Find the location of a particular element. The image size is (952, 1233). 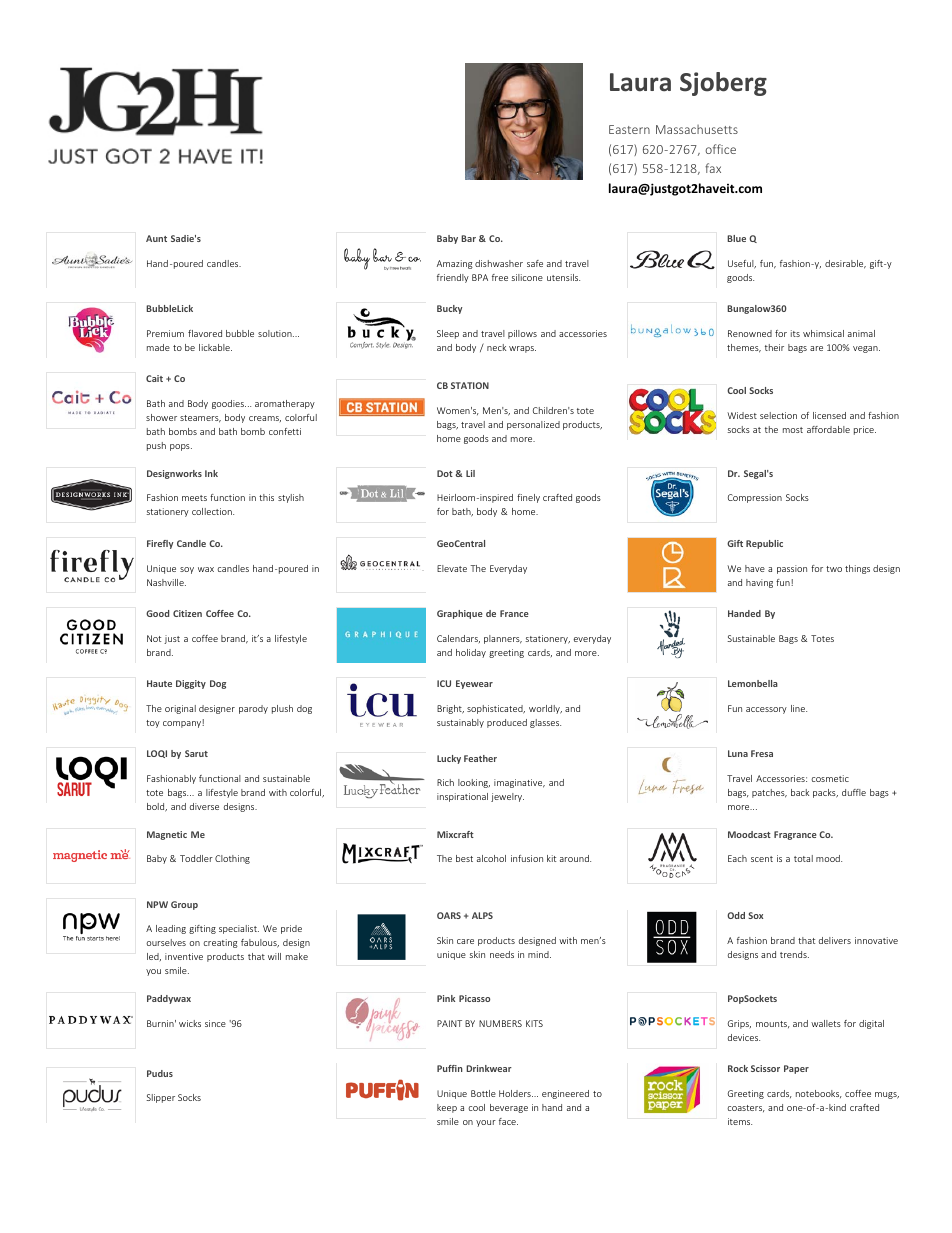

Compression is located at coordinates (755, 498).
